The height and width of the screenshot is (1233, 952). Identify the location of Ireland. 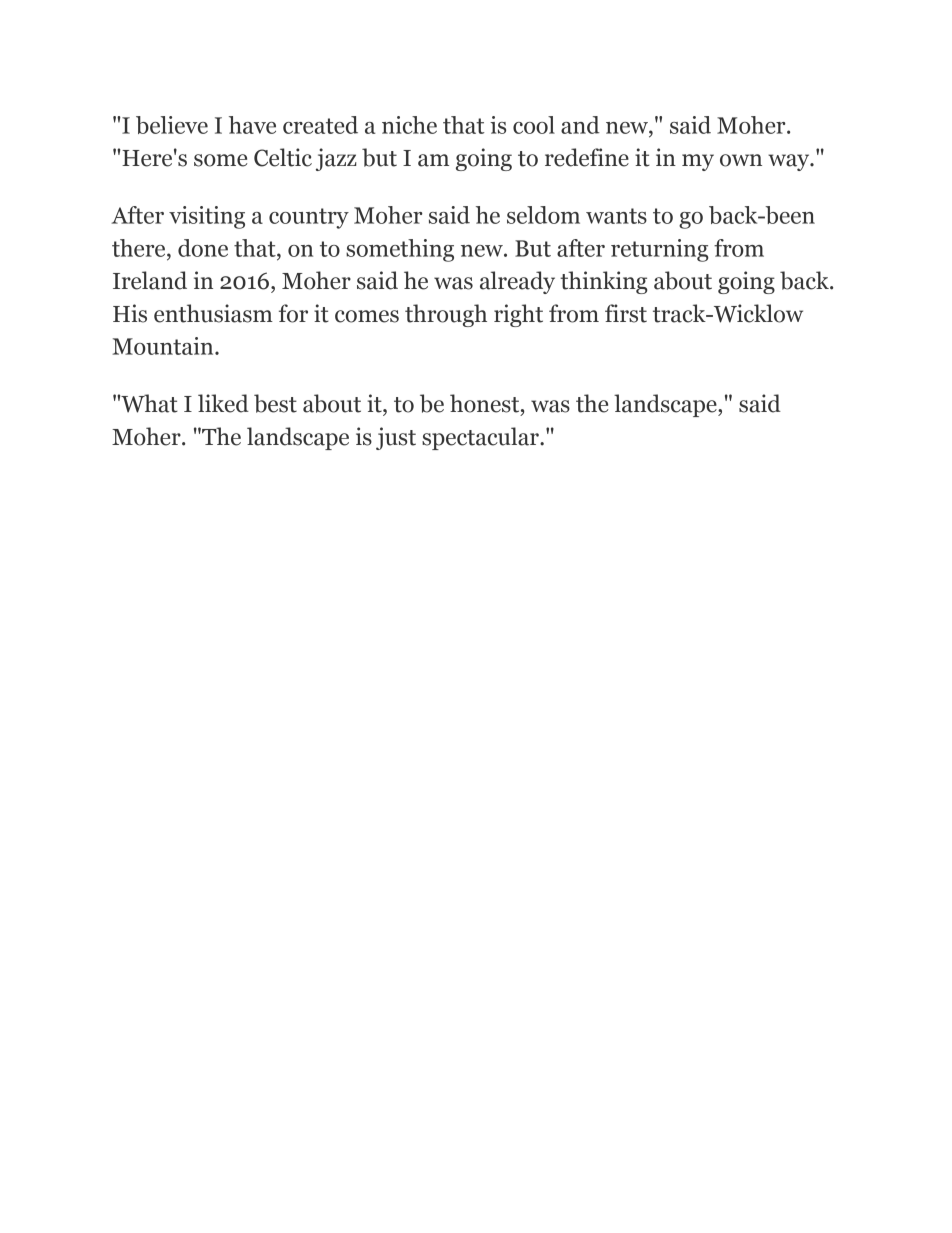
(150, 280).
